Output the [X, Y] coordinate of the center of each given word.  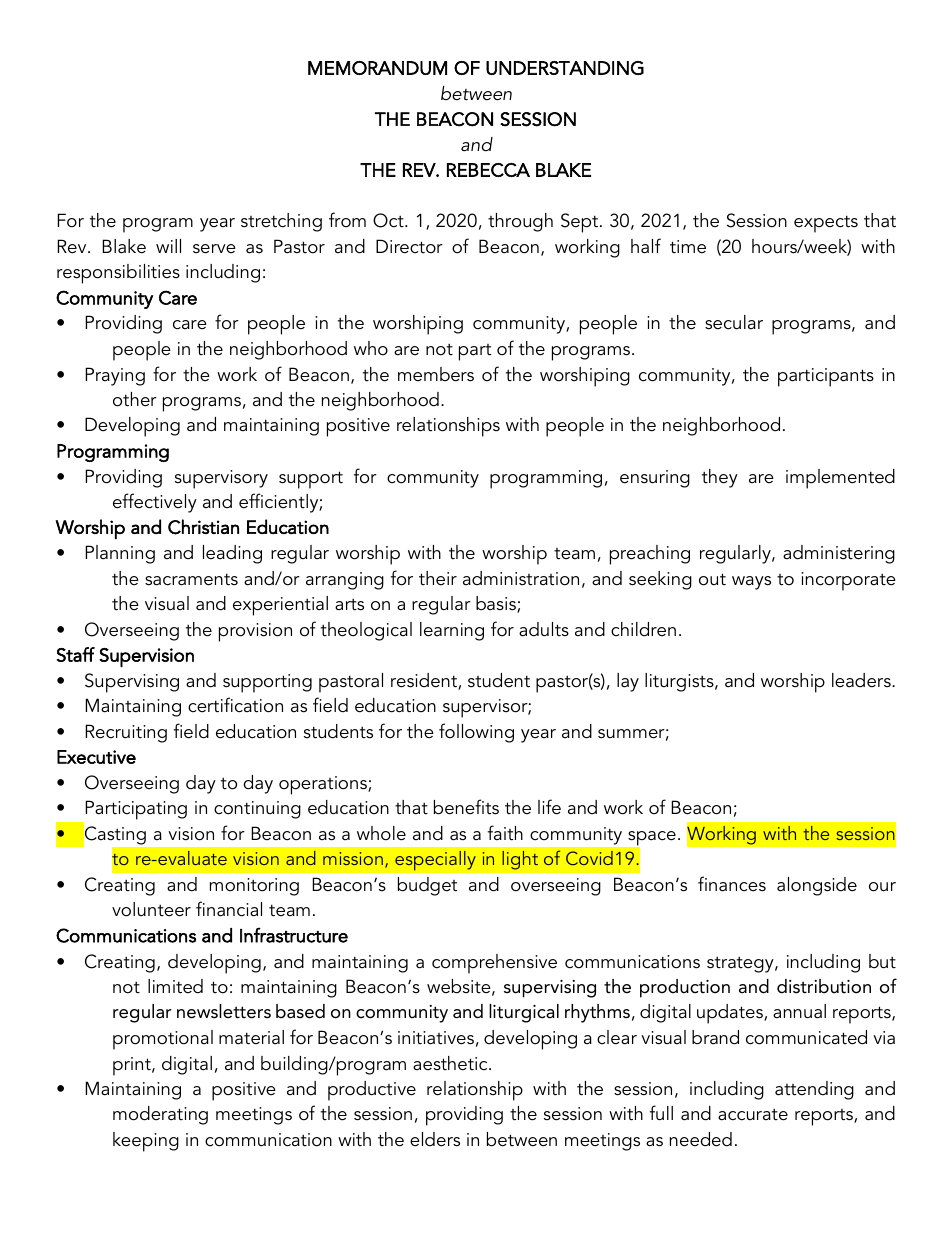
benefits [466, 807]
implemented [840, 479]
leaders [862, 680]
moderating [160, 1115]
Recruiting [126, 733]
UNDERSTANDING [565, 68]
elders [435, 1139]
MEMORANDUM [377, 68]
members [436, 374]
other [135, 399]
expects [826, 224]
